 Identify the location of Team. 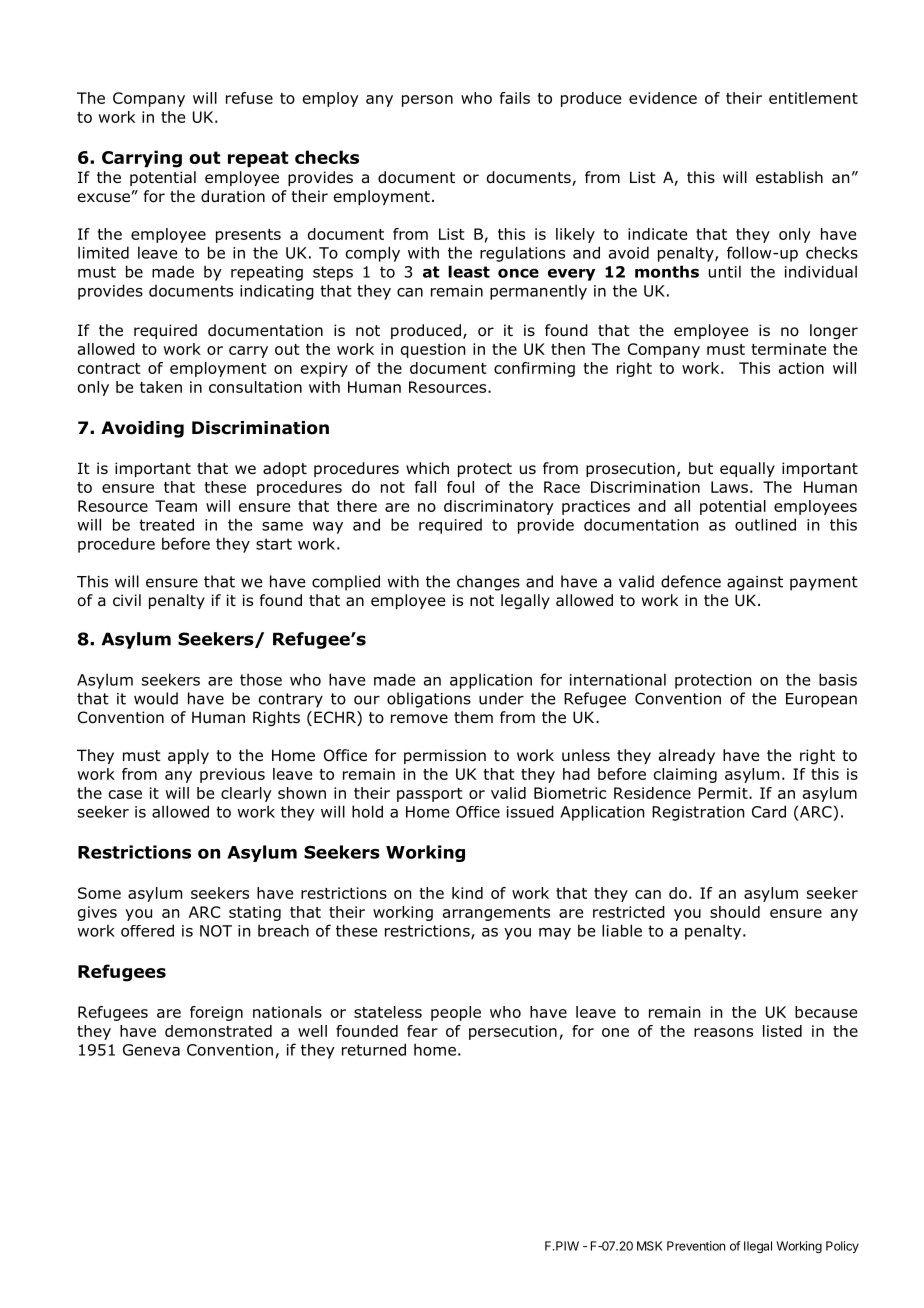
(176, 506).
